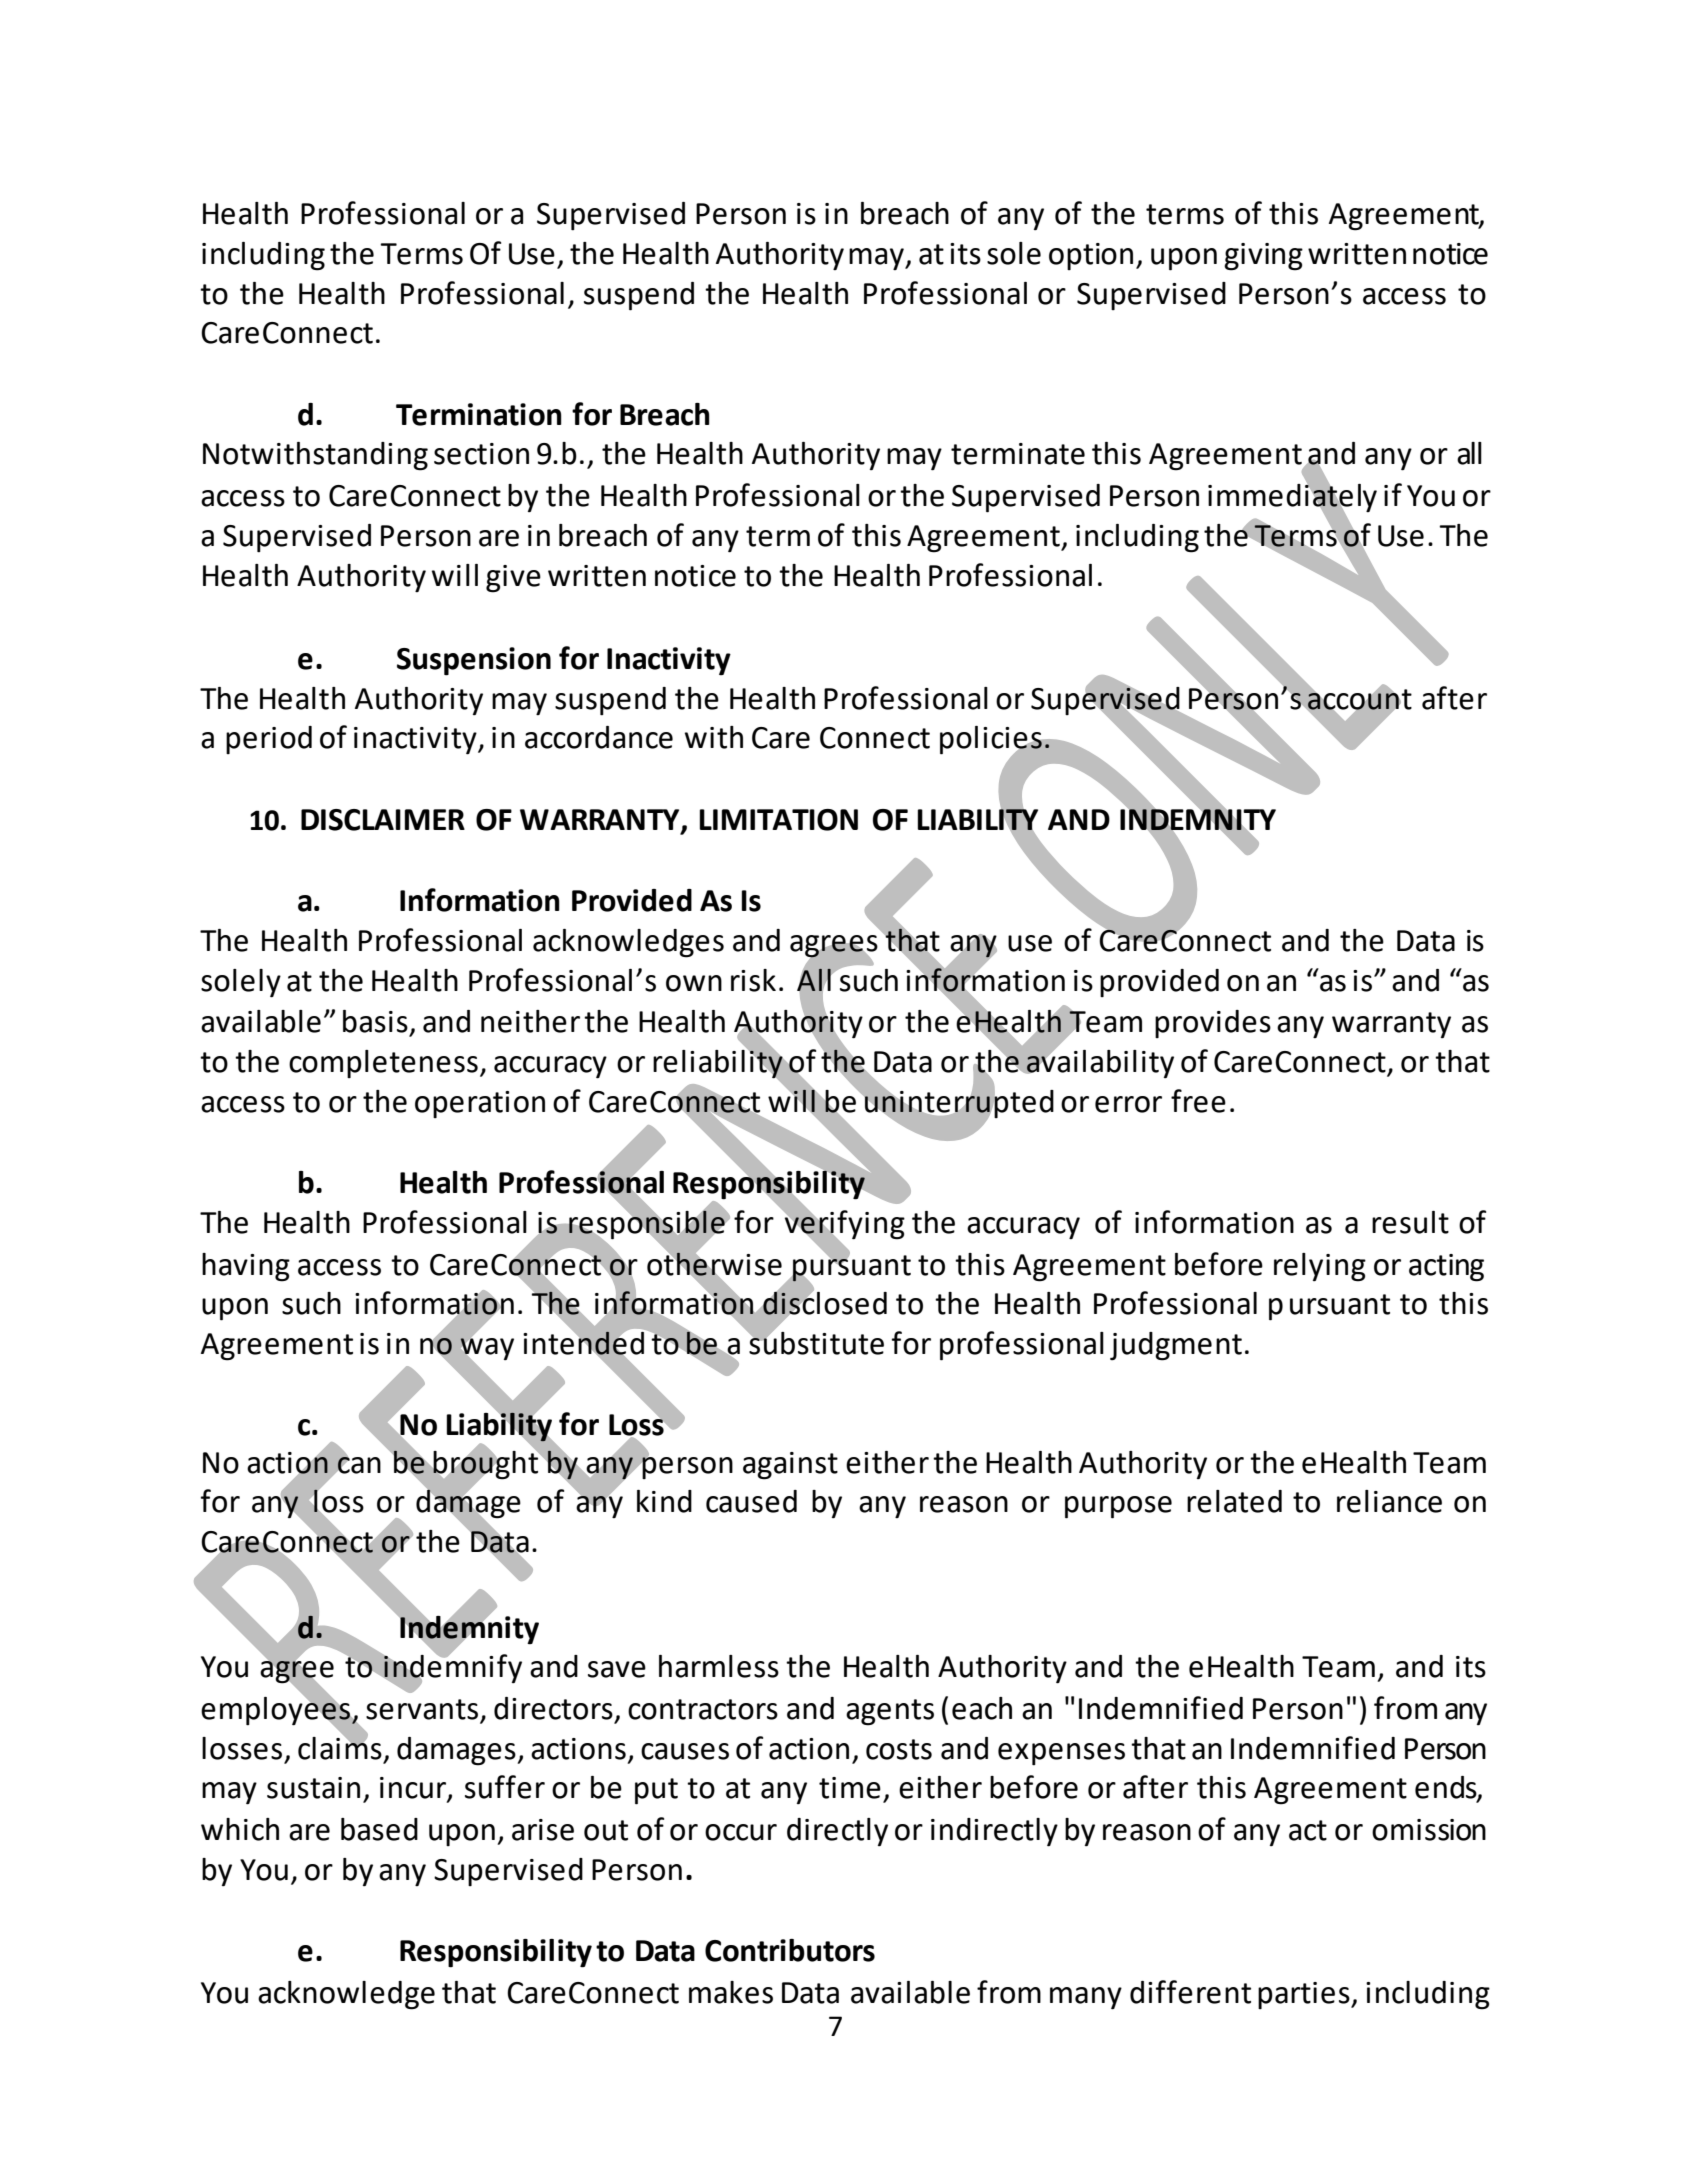 This document has width=1682, height=2177. I want to click on judgment, so click(1176, 1346).
